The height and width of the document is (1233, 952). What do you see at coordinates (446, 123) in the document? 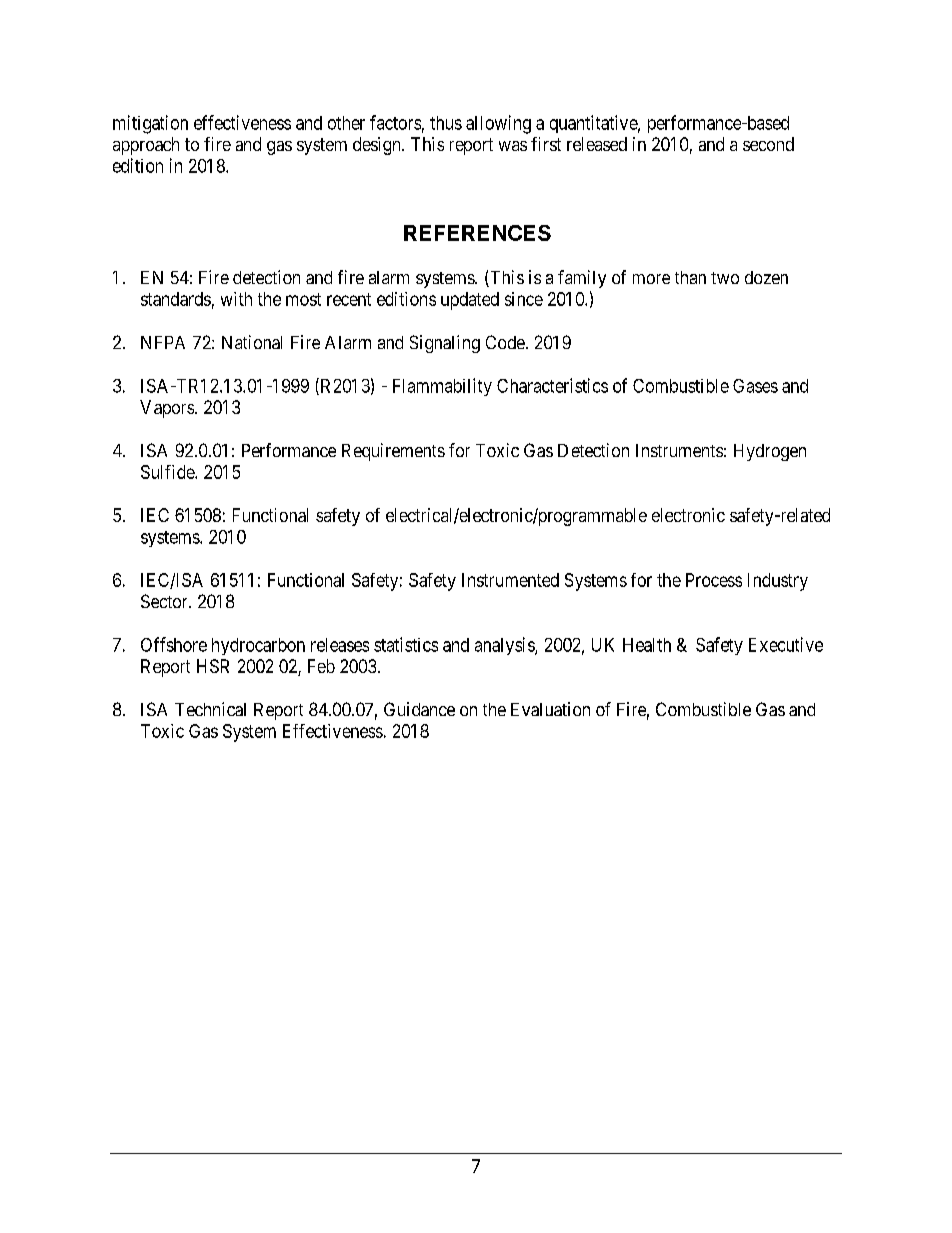
I see `thus` at bounding box center [446, 123].
